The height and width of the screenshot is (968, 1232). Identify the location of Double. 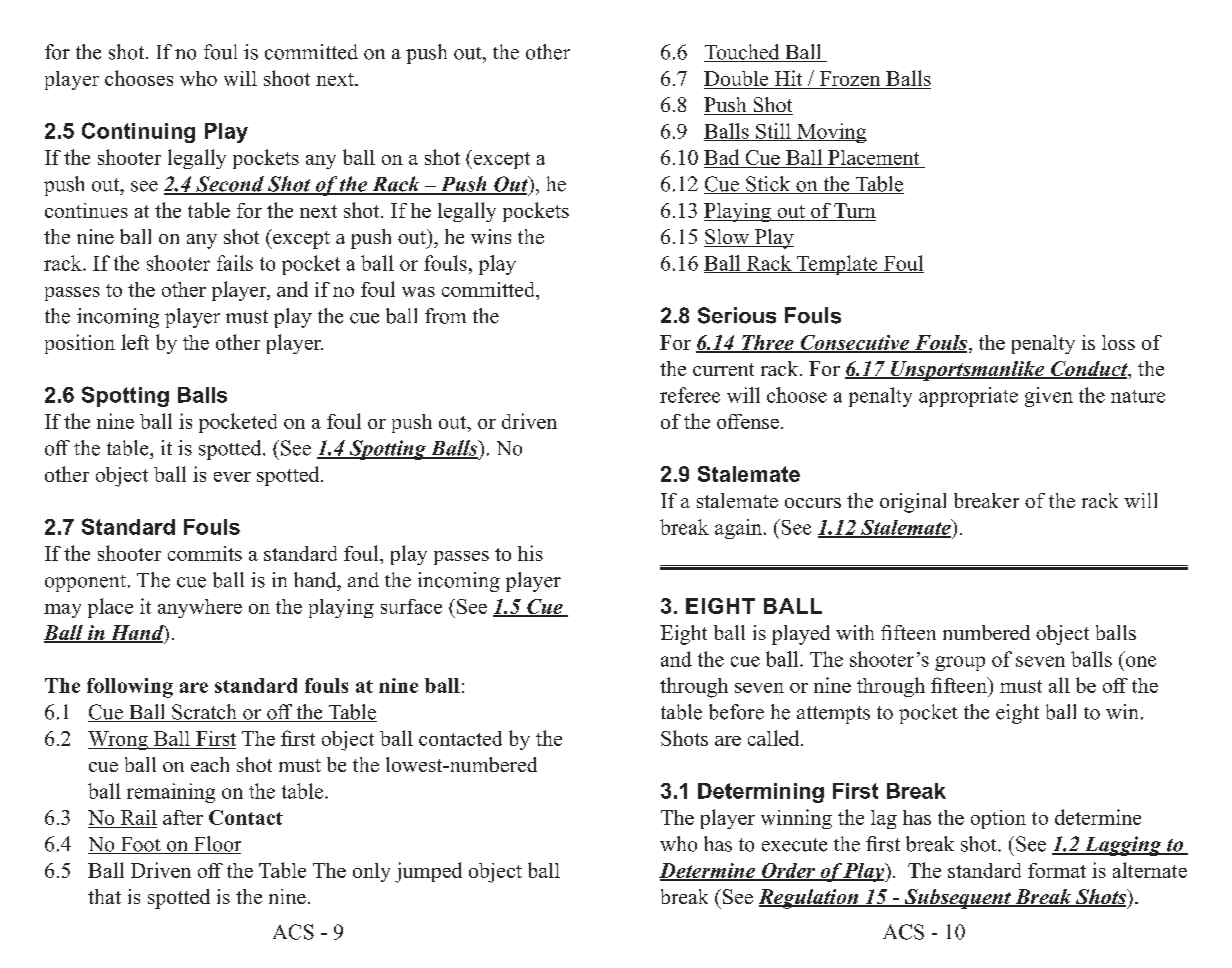
(736, 78).
